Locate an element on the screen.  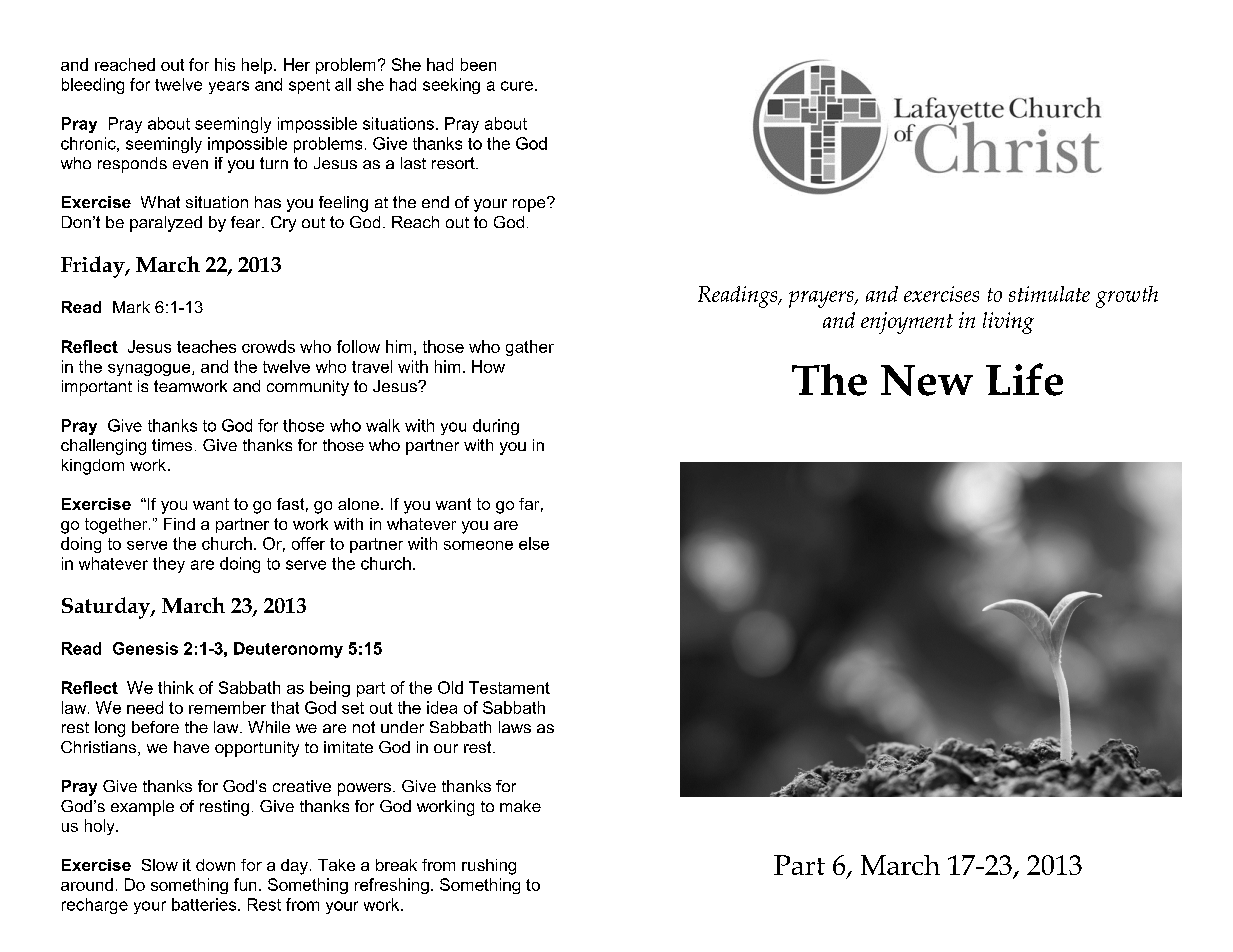
cure is located at coordinates (517, 86).
